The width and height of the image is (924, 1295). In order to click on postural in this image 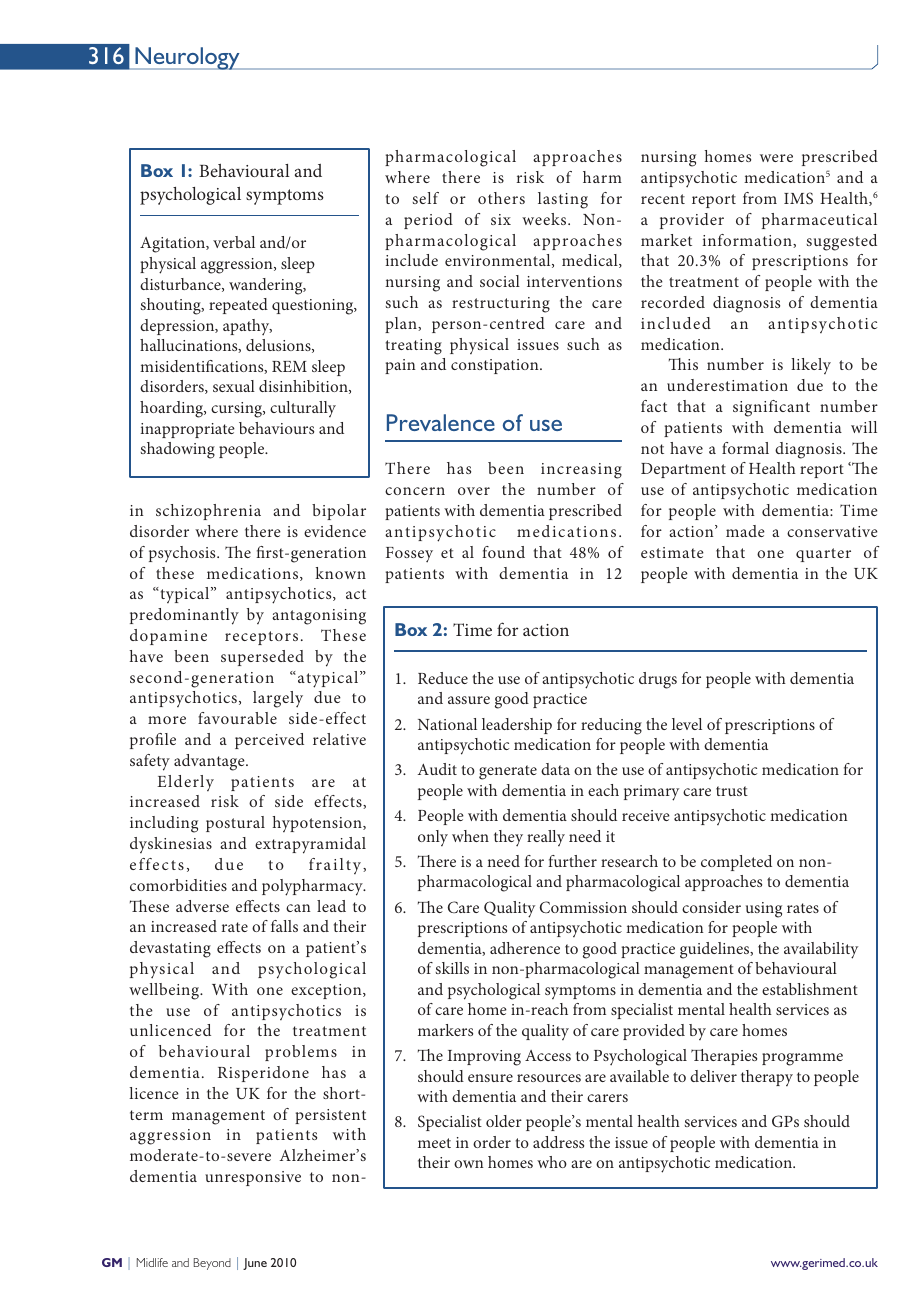, I will do `click(235, 824)`.
